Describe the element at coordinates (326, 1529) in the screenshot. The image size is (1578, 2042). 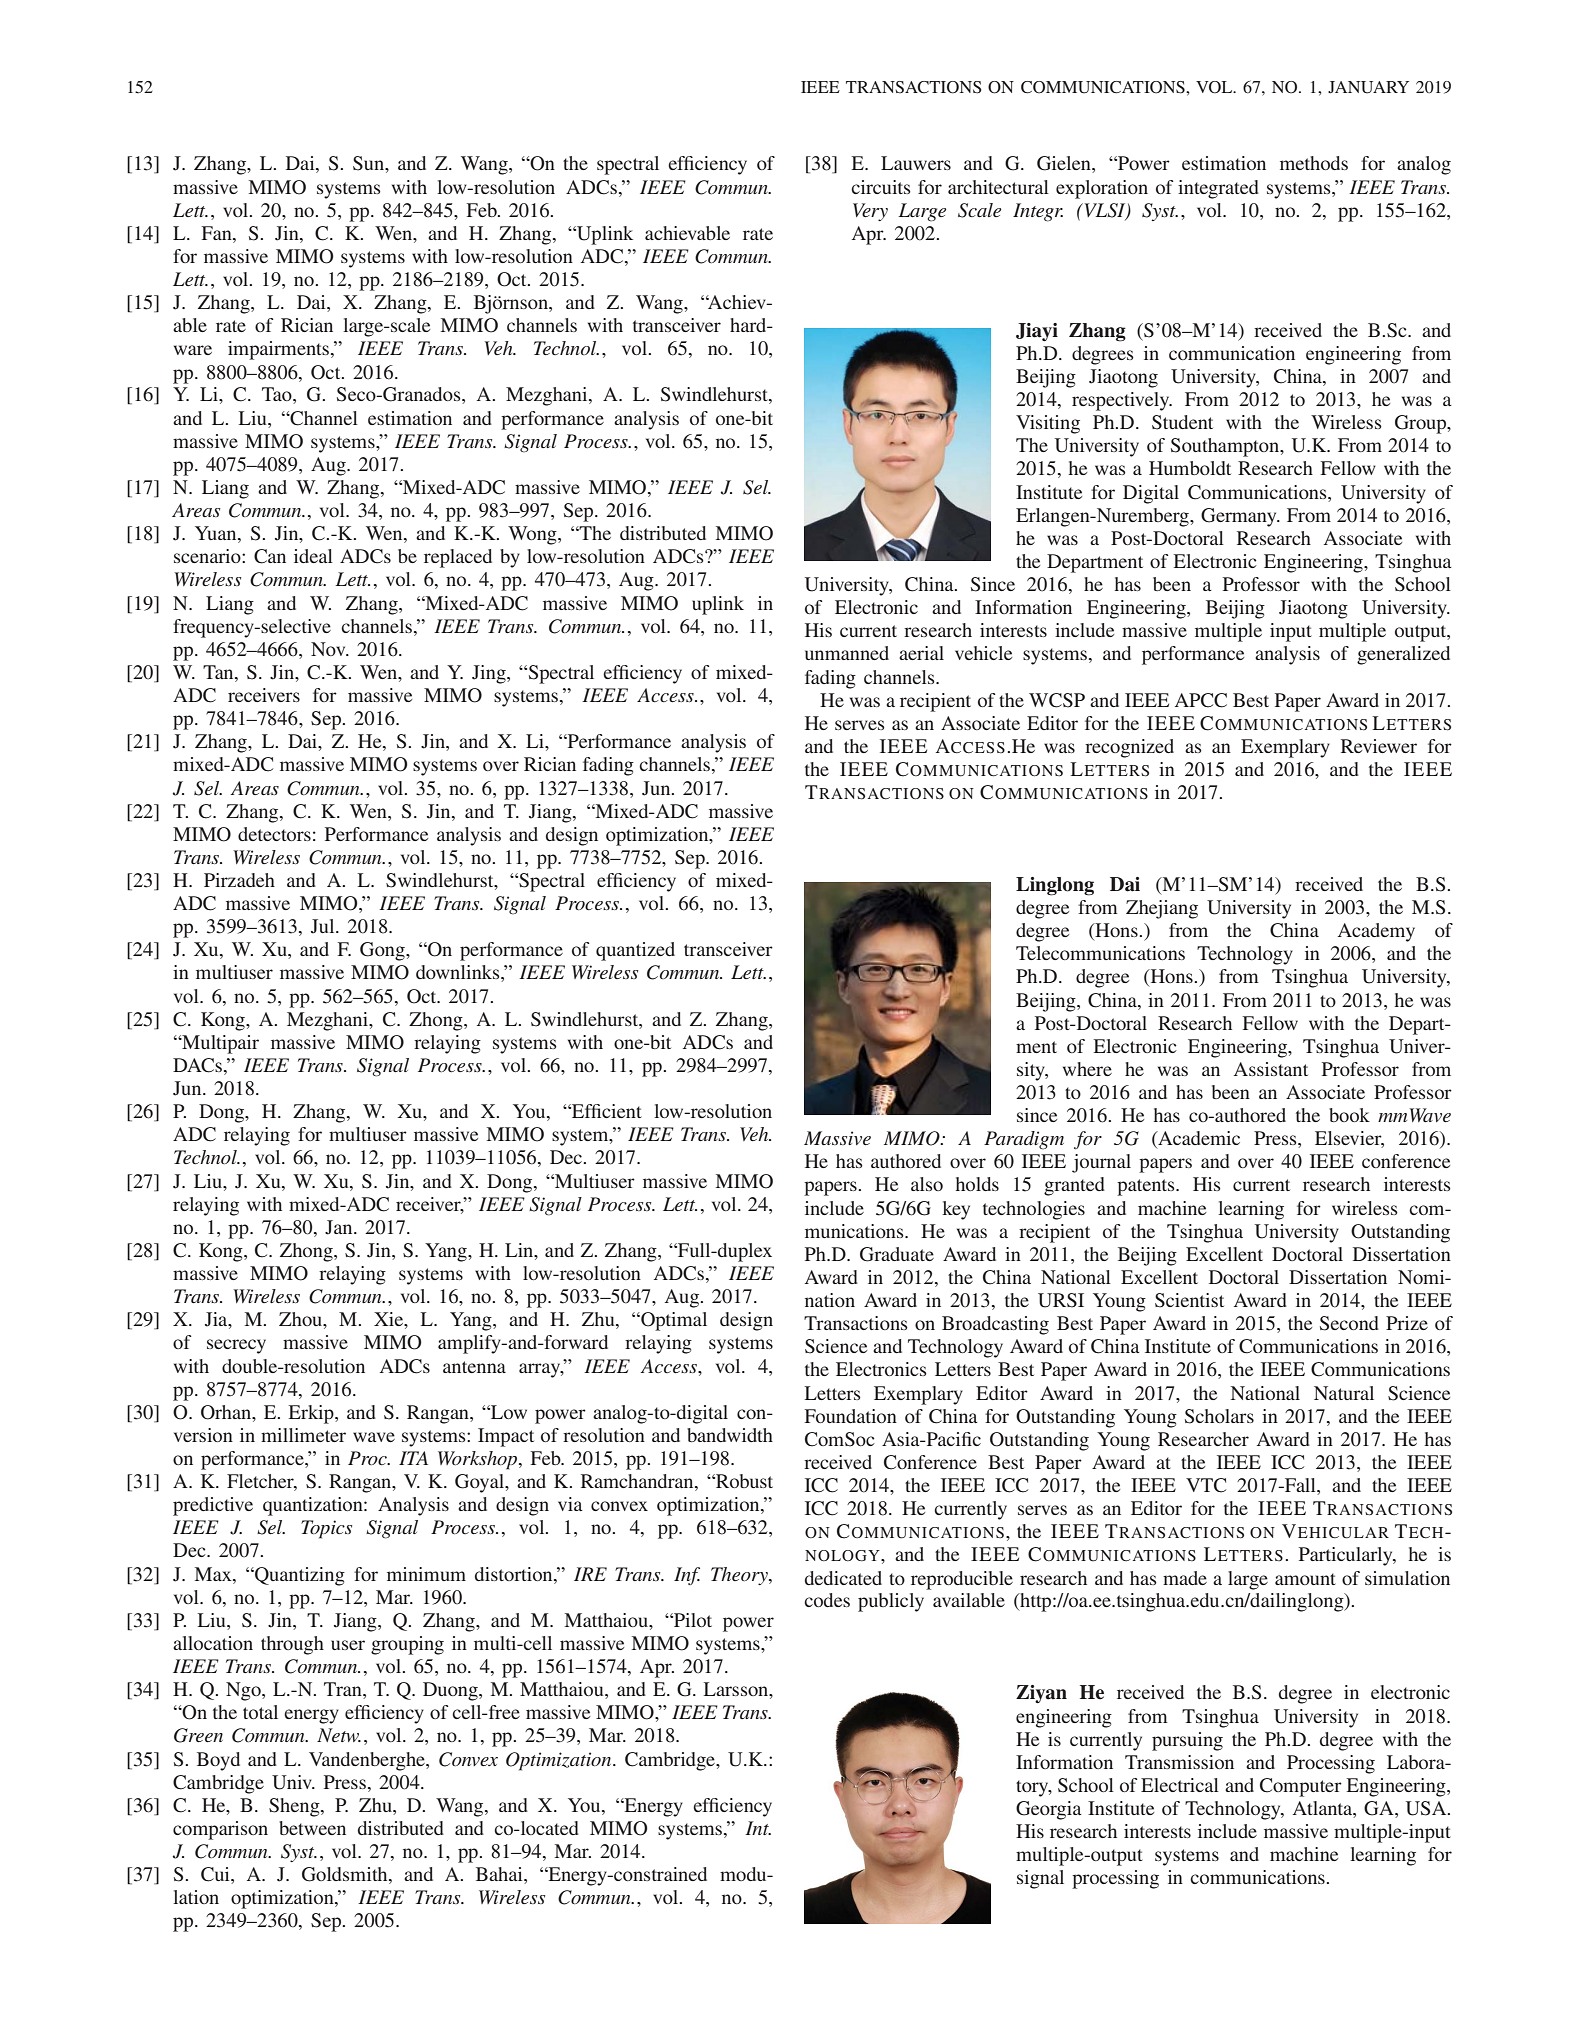
I see `Topics` at that location.
